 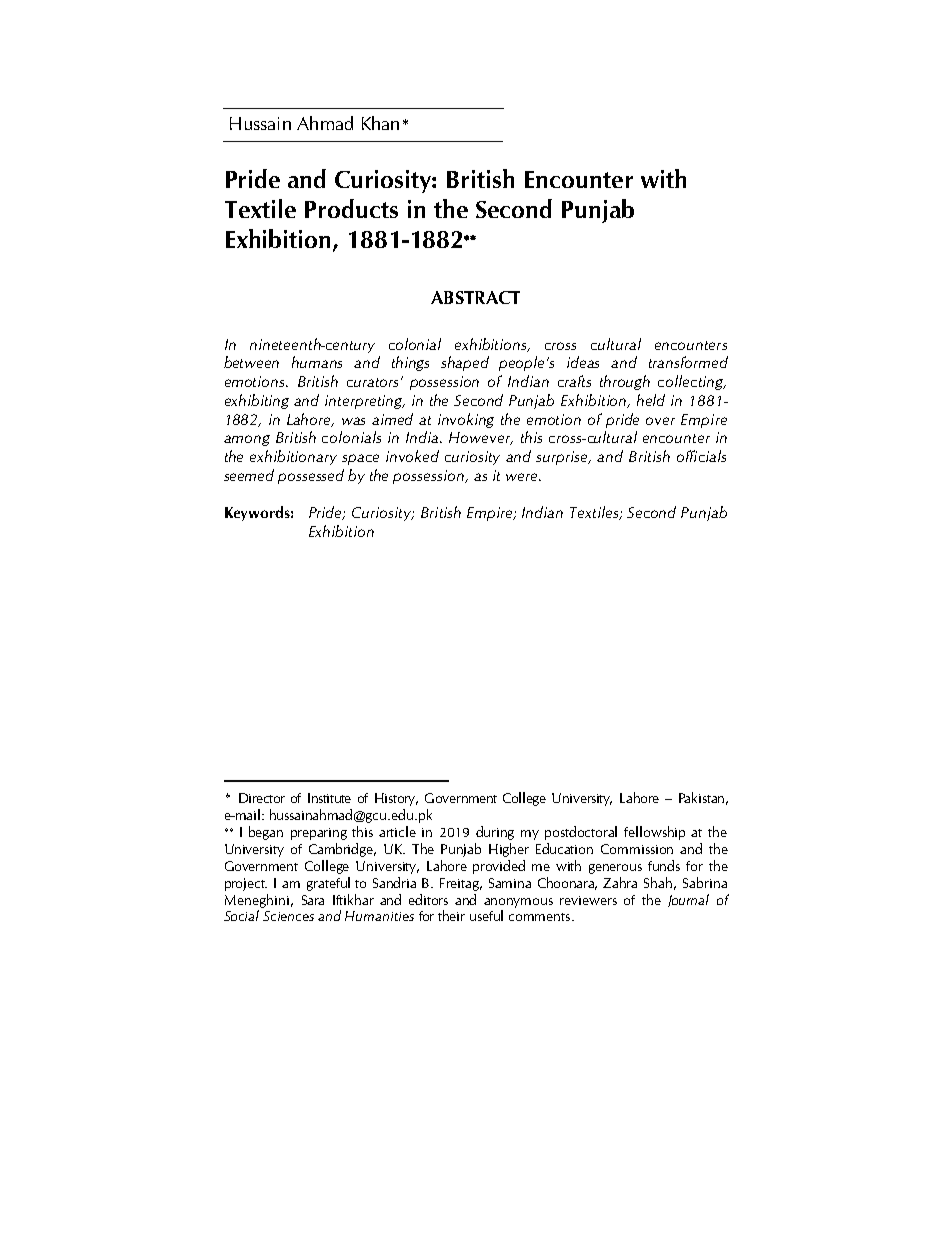 I want to click on Shah, so click(x=658, y=882).
